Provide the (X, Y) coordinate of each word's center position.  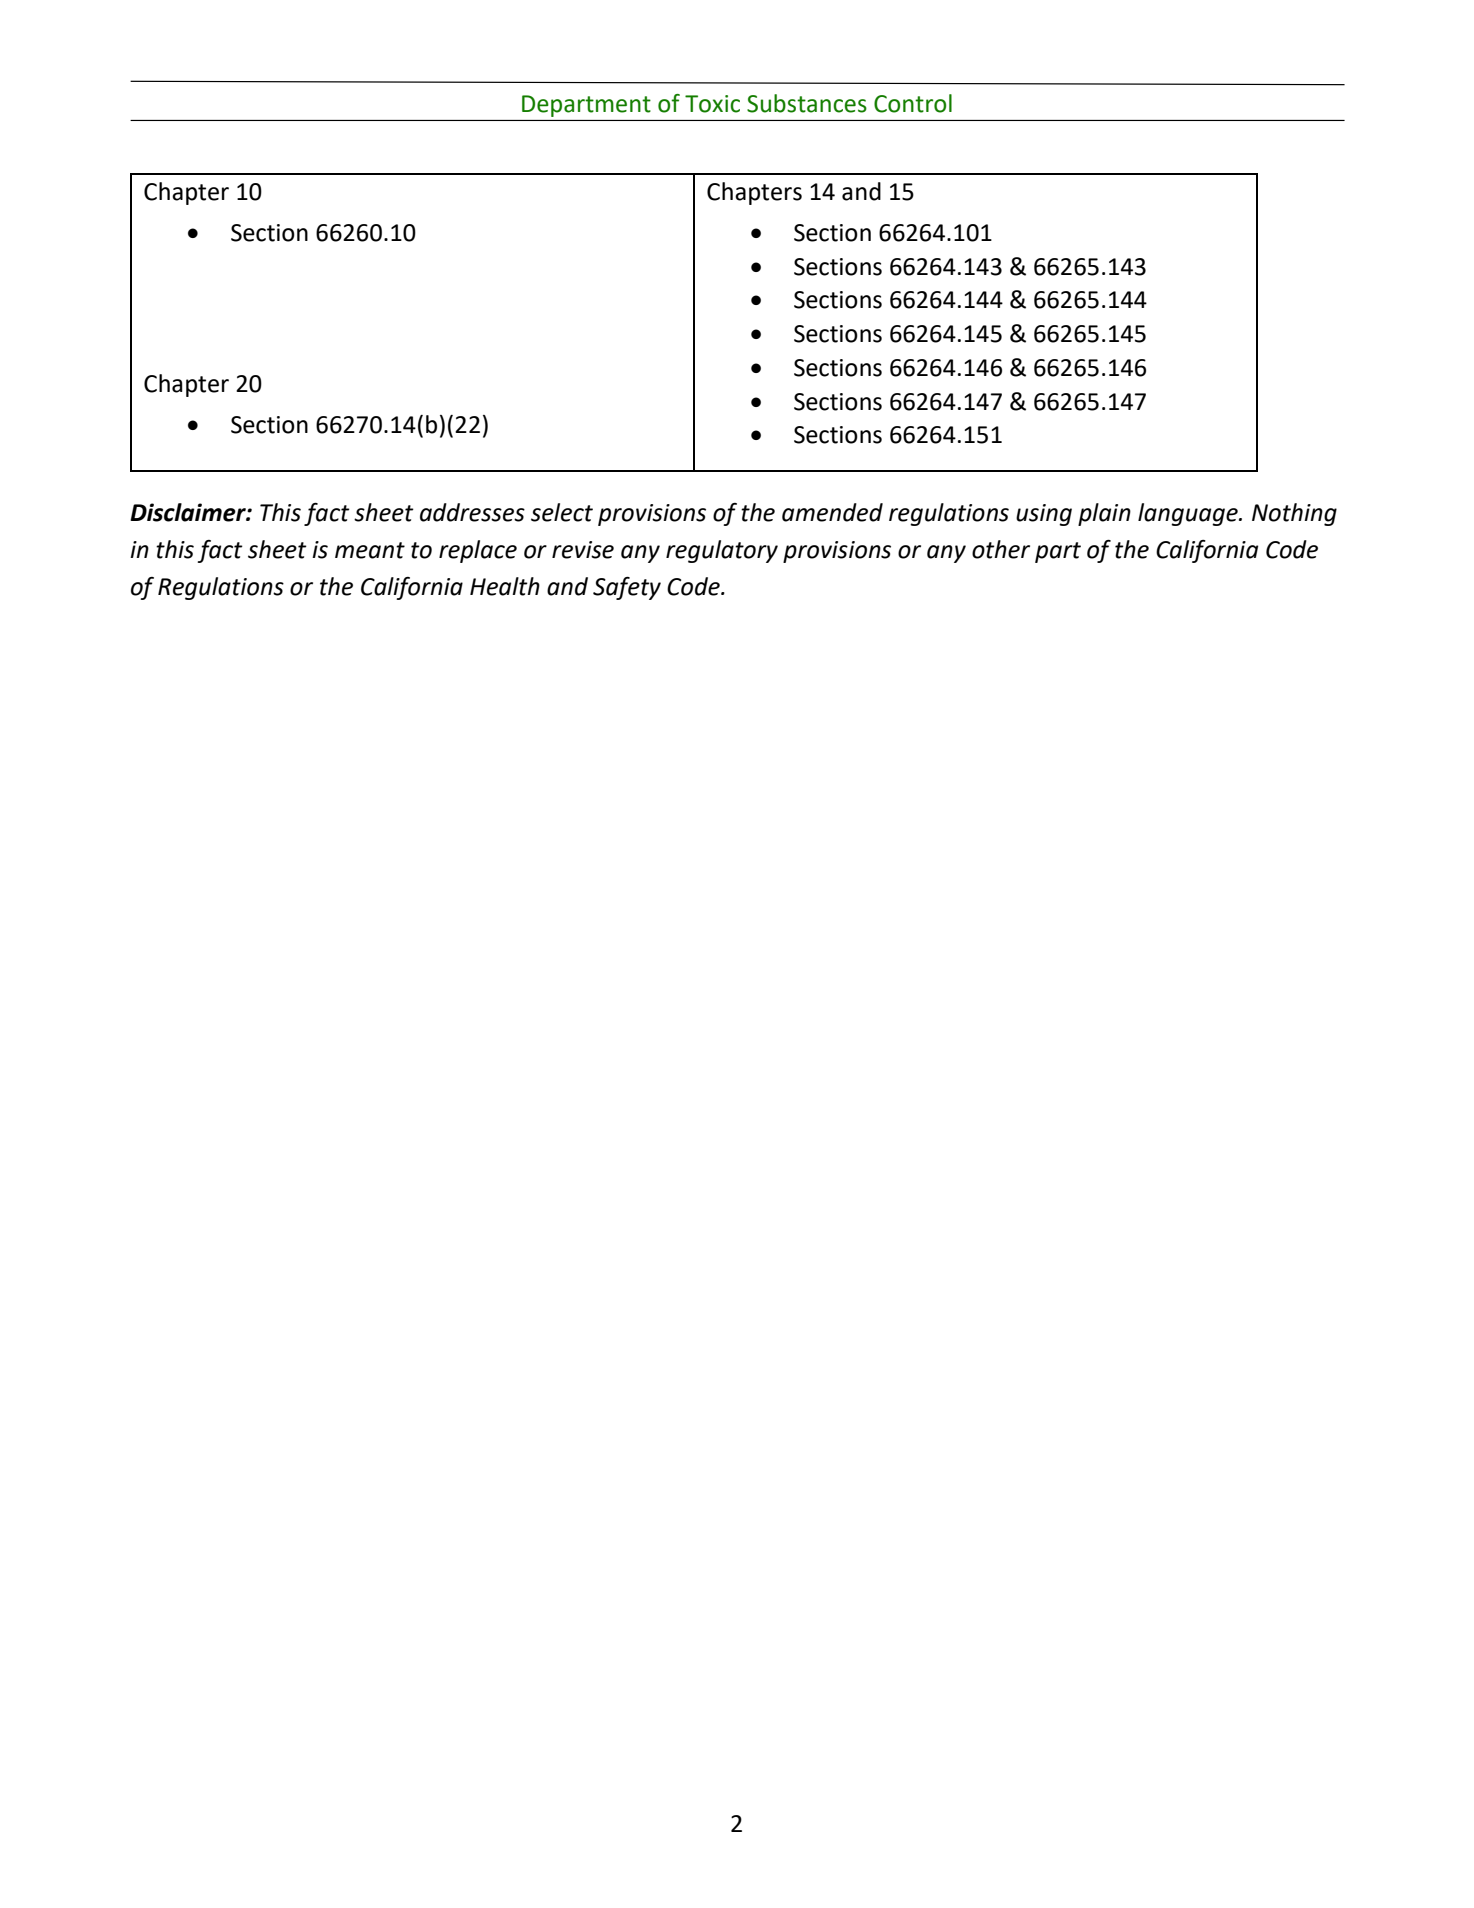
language (1189, 514)
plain (1104, 514)
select (562, 512)
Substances (807, 103)
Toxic (712, 104)
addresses (472, 512)
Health (505, 586)
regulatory (722, 551)
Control (913, 103)
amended (832, 512)
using (1044, 515)
